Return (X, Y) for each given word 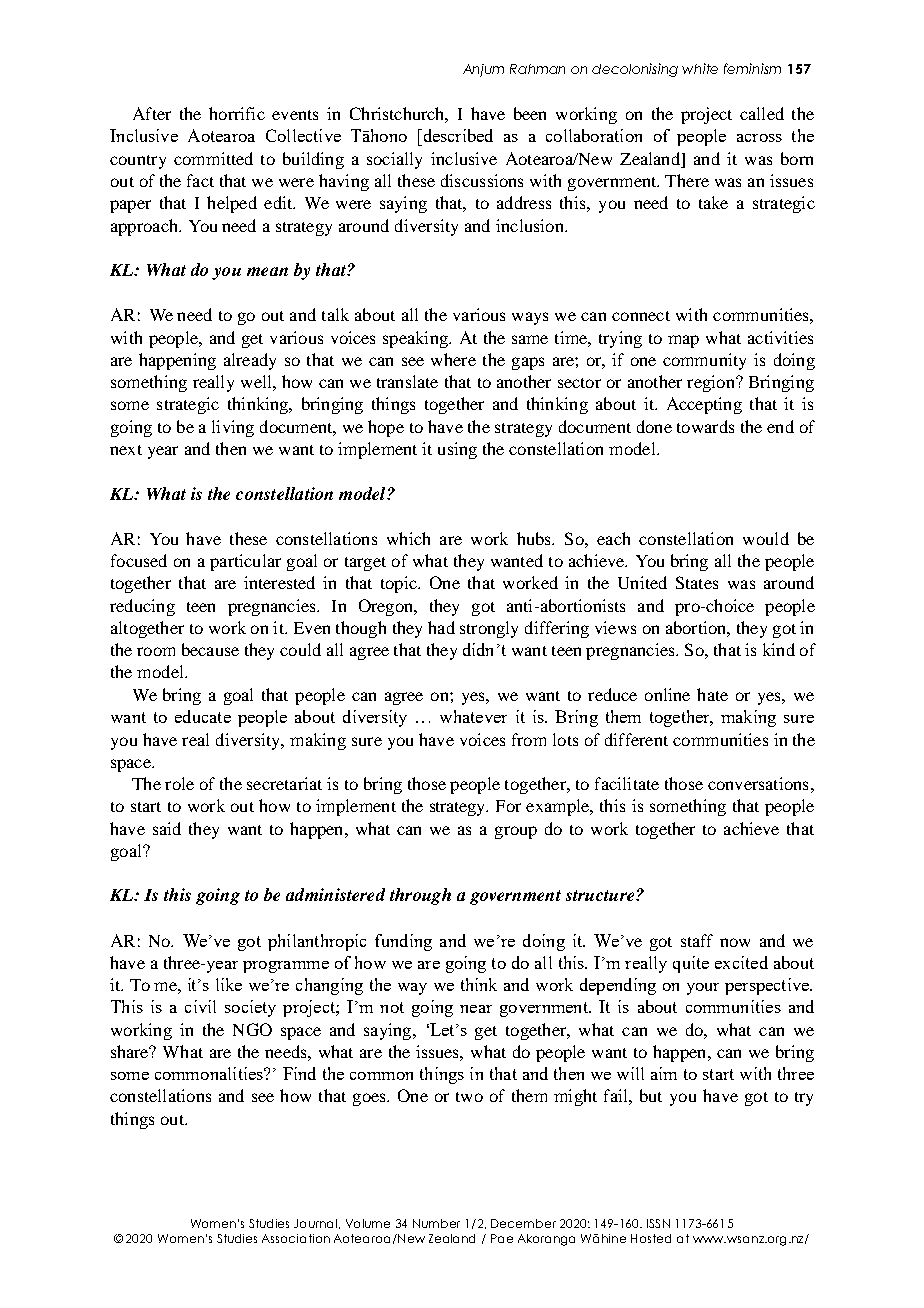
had (441, 627)
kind (779, 649)
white (700, 68)
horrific (237, 113)
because (210, 649)
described (457, 135)
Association (296, 1238)
